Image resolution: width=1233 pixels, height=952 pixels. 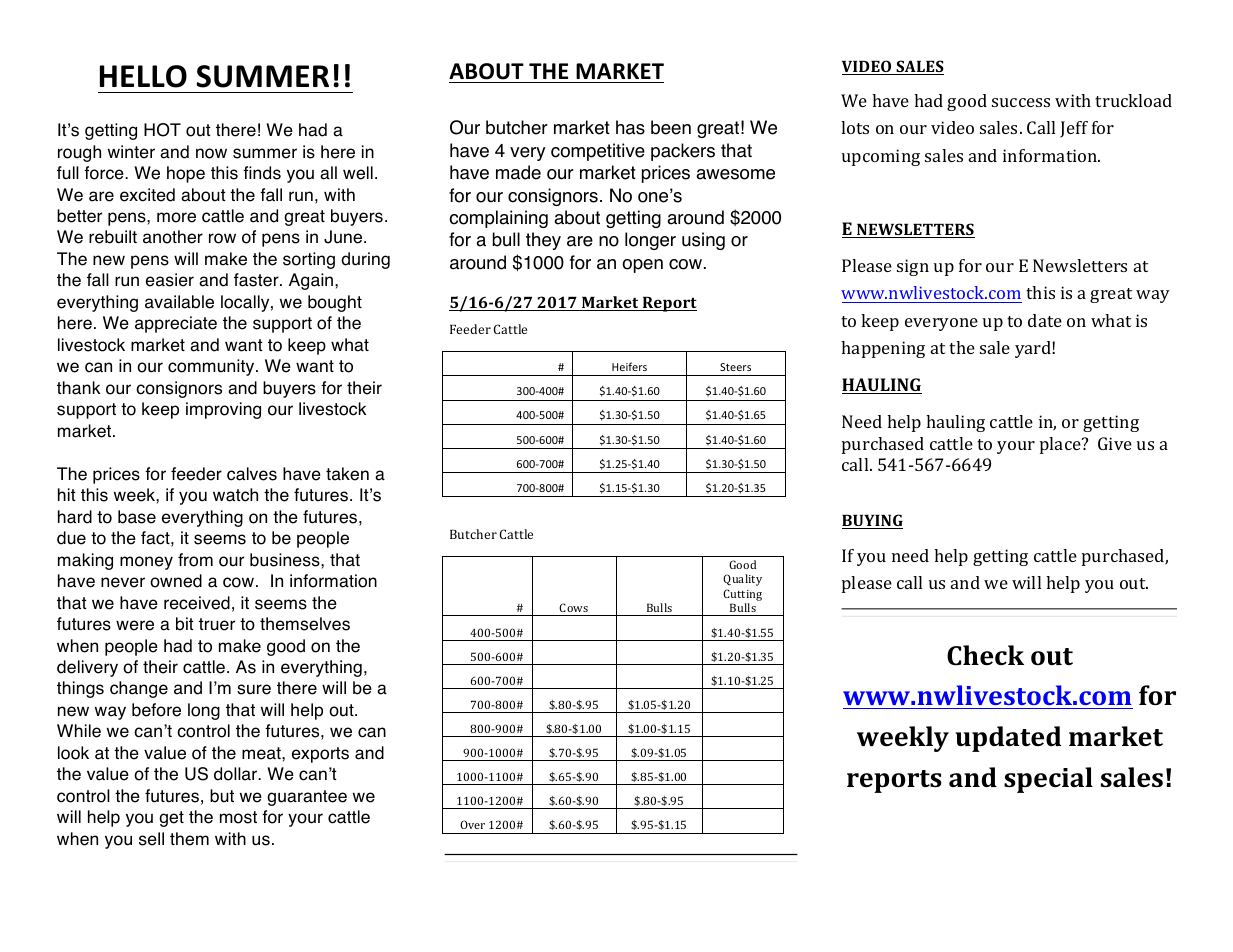 I want to click on been, so click(x=671, y=127).
